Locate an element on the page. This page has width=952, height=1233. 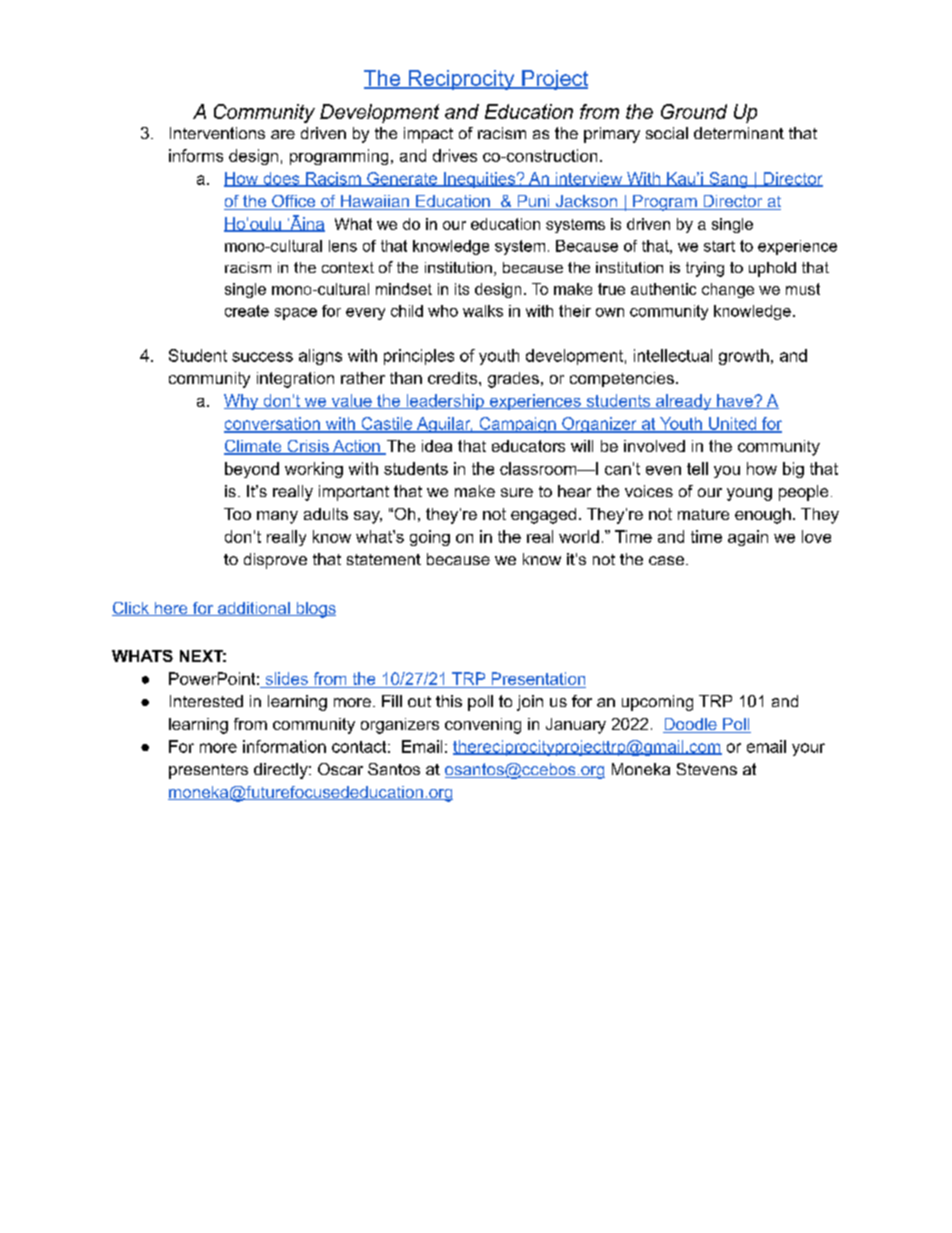
presenters is located at coordinates (208, 771).
